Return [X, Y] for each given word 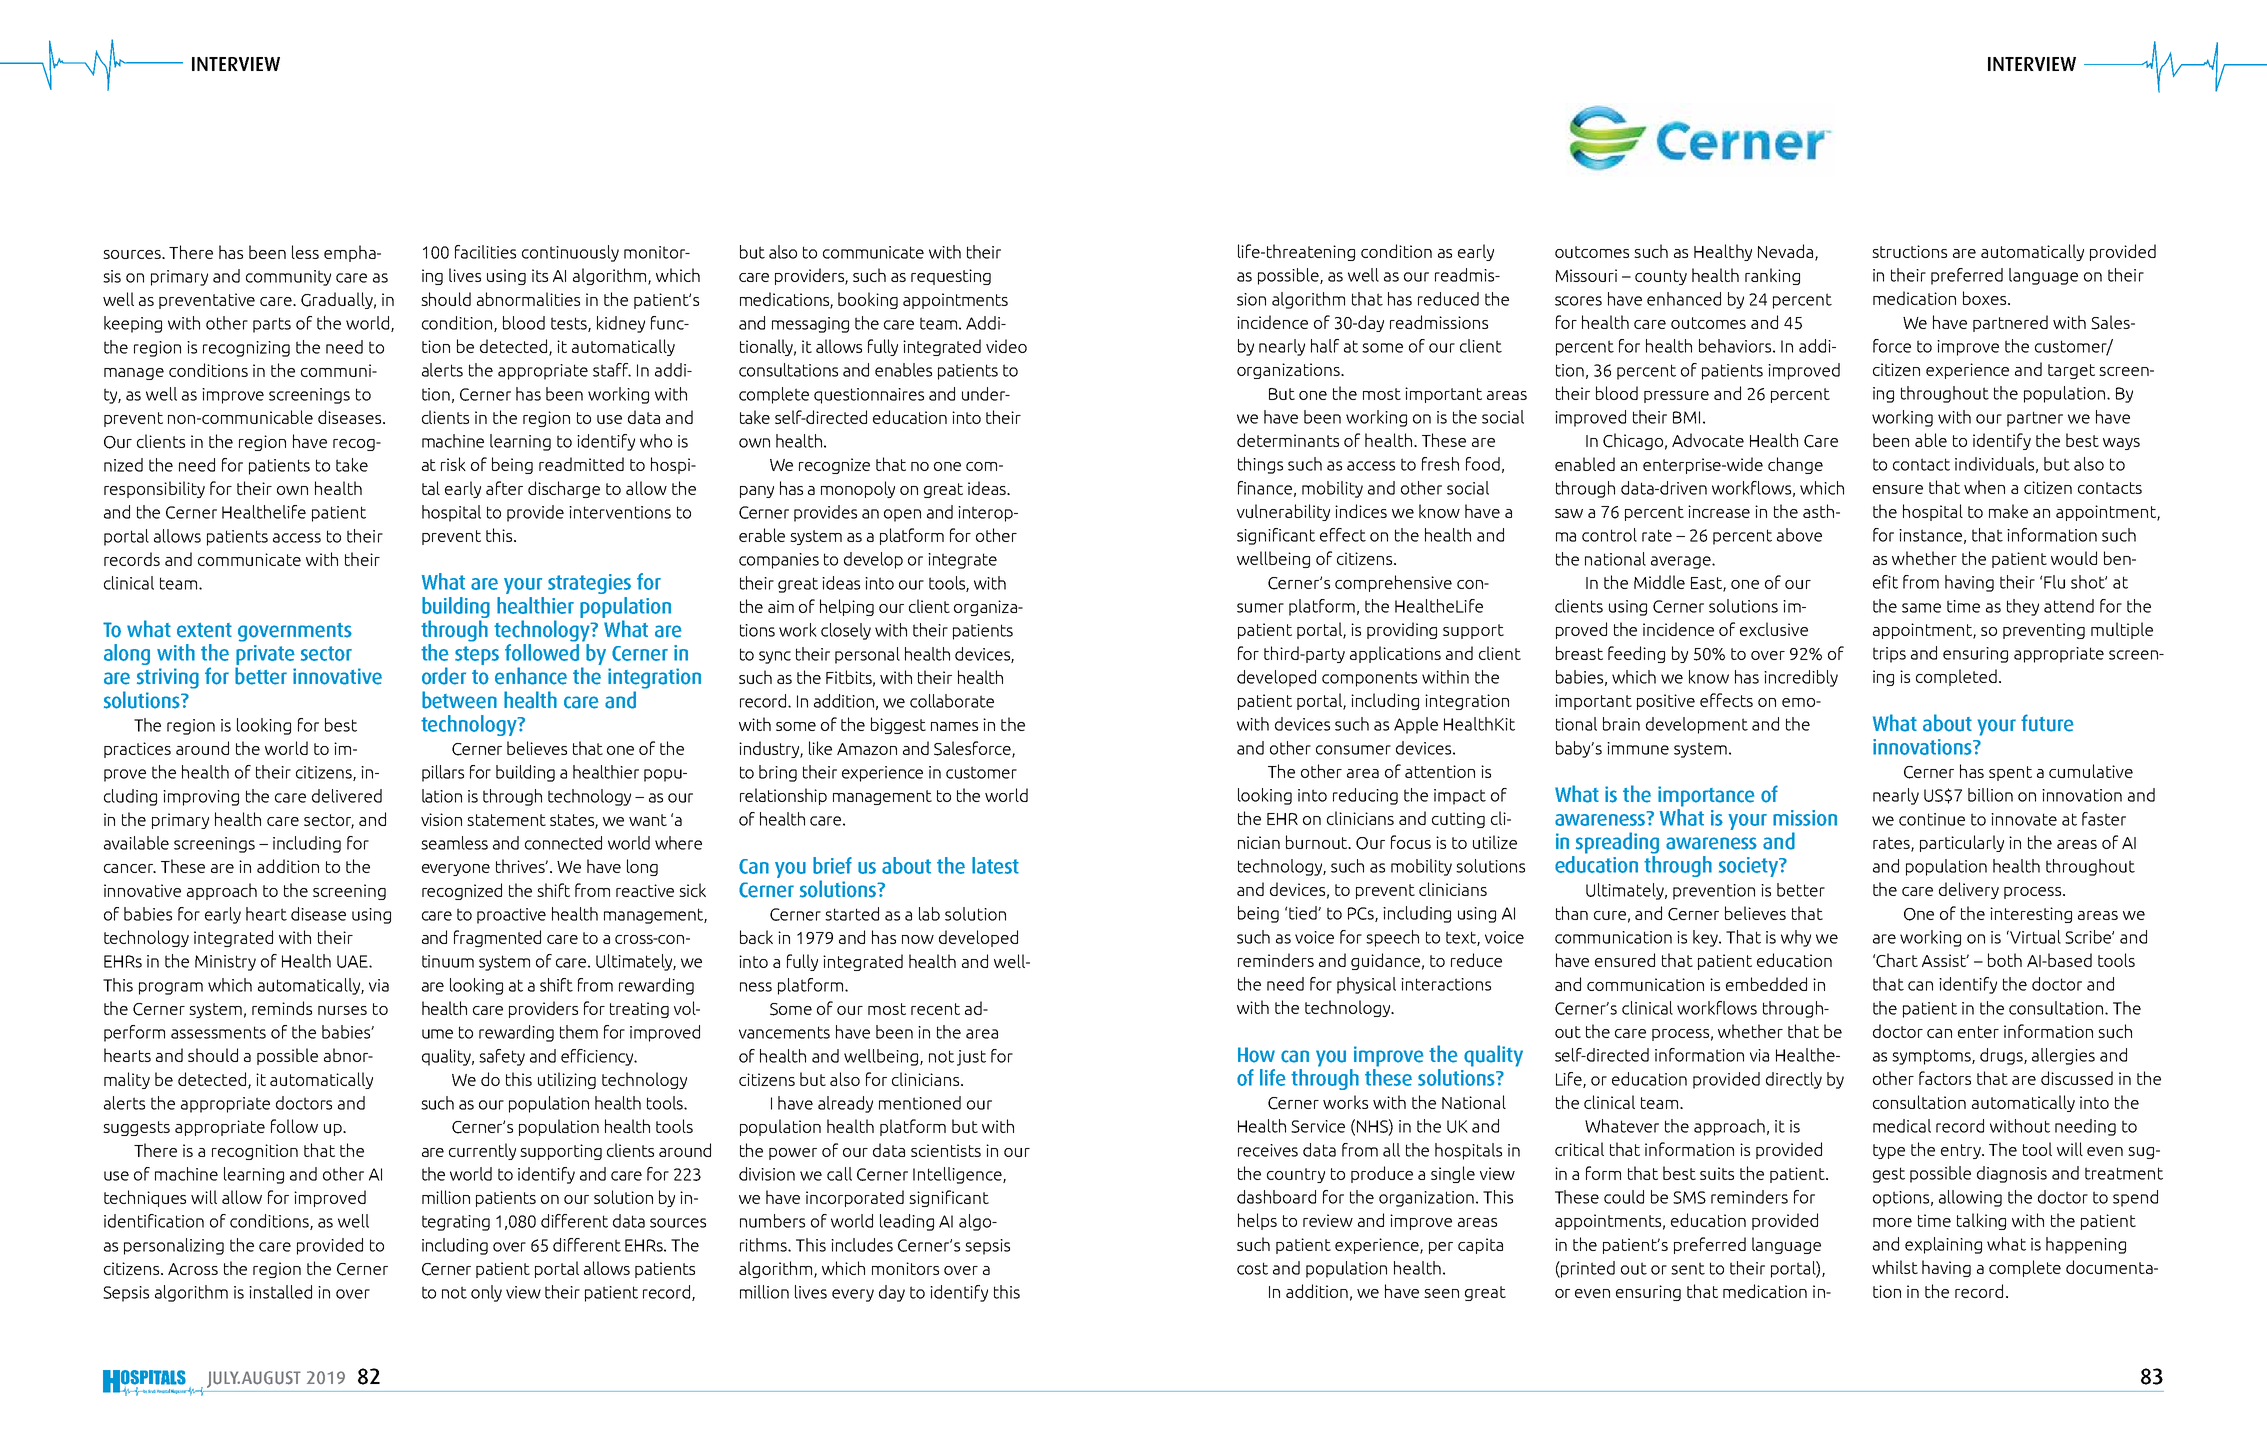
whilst [1895, 1267]
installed [280, 1292]
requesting [951, 277]
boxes [1986, 298]
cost [1252, 1268]
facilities [485, 252]
